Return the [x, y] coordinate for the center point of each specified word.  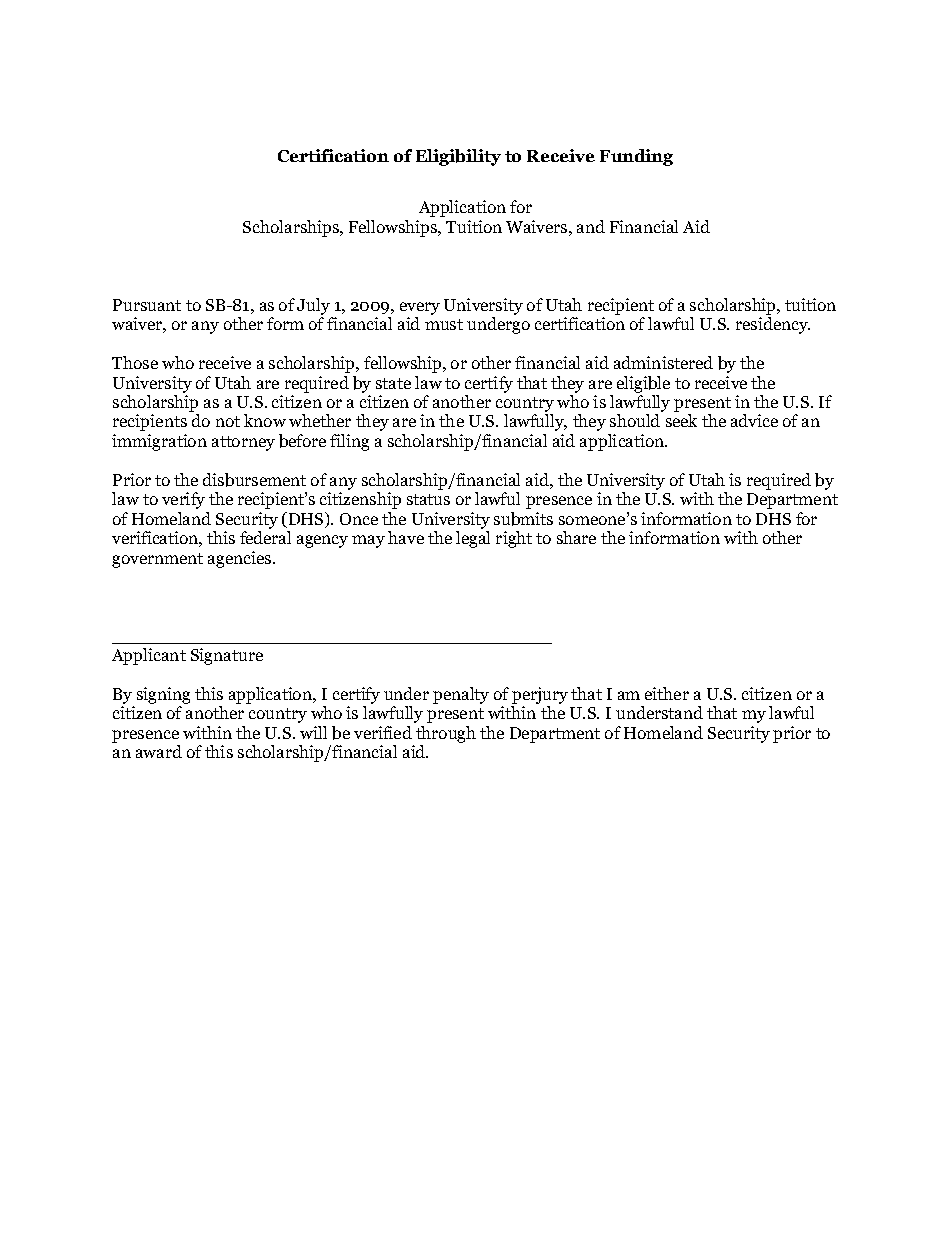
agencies [239, 559]
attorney [243, 443]
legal [473, 539]
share [576, 537]
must [444, 324]
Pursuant [147, 305]
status [428, 499]
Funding [636, 157]
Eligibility [458, 157]
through [446, 734]
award [159, 751]
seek [681, 420]
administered [663, 362]
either [667, 693]
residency [773, 325]
